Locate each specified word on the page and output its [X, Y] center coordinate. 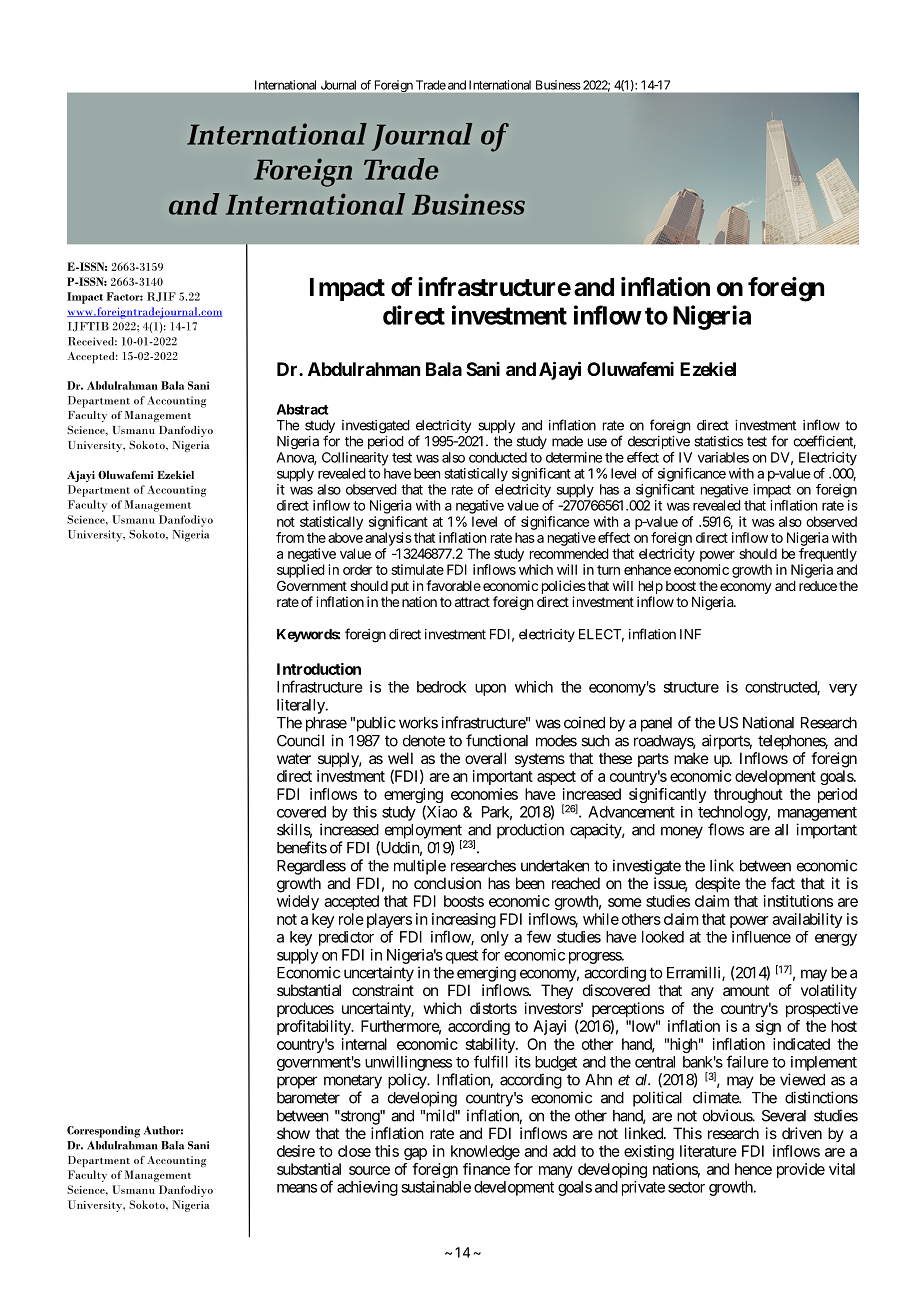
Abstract [303, 409]
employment [423, 832]
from [290, 537]
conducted [498, 457]
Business [558, 85]
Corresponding [103, 1132]
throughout [748, 795]
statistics [718, 441]
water [294, 758]
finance [486, 1169]
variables [723, 457]
